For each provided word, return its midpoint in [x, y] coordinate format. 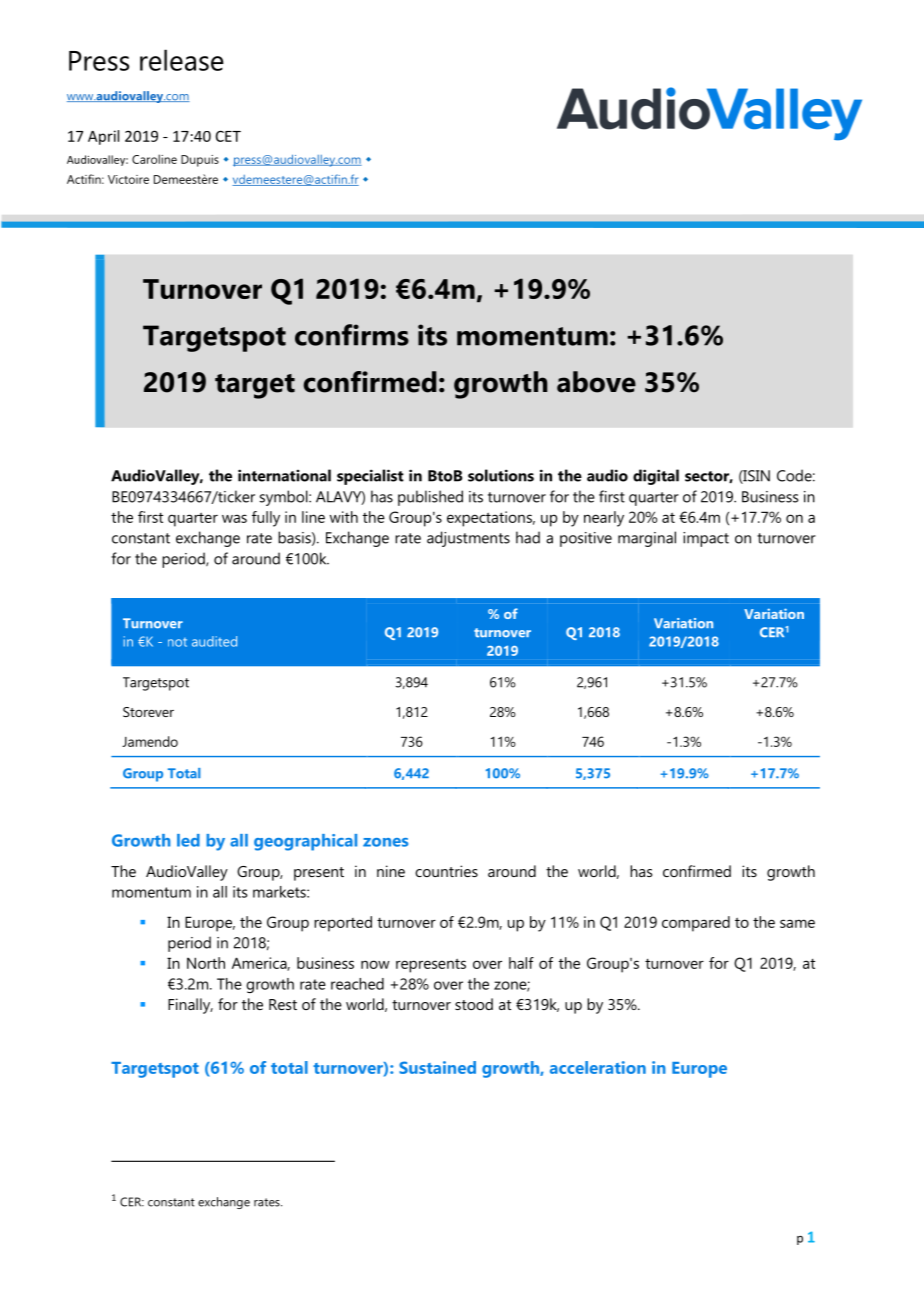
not [177, 642]
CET [228, 136]
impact [706, 539]
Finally [190, 1006]
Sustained [437, 1067]
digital [656, 477]
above [596, 382]
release [182, 60]
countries [446, 871]
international [284, 475]
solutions [501, 475]
